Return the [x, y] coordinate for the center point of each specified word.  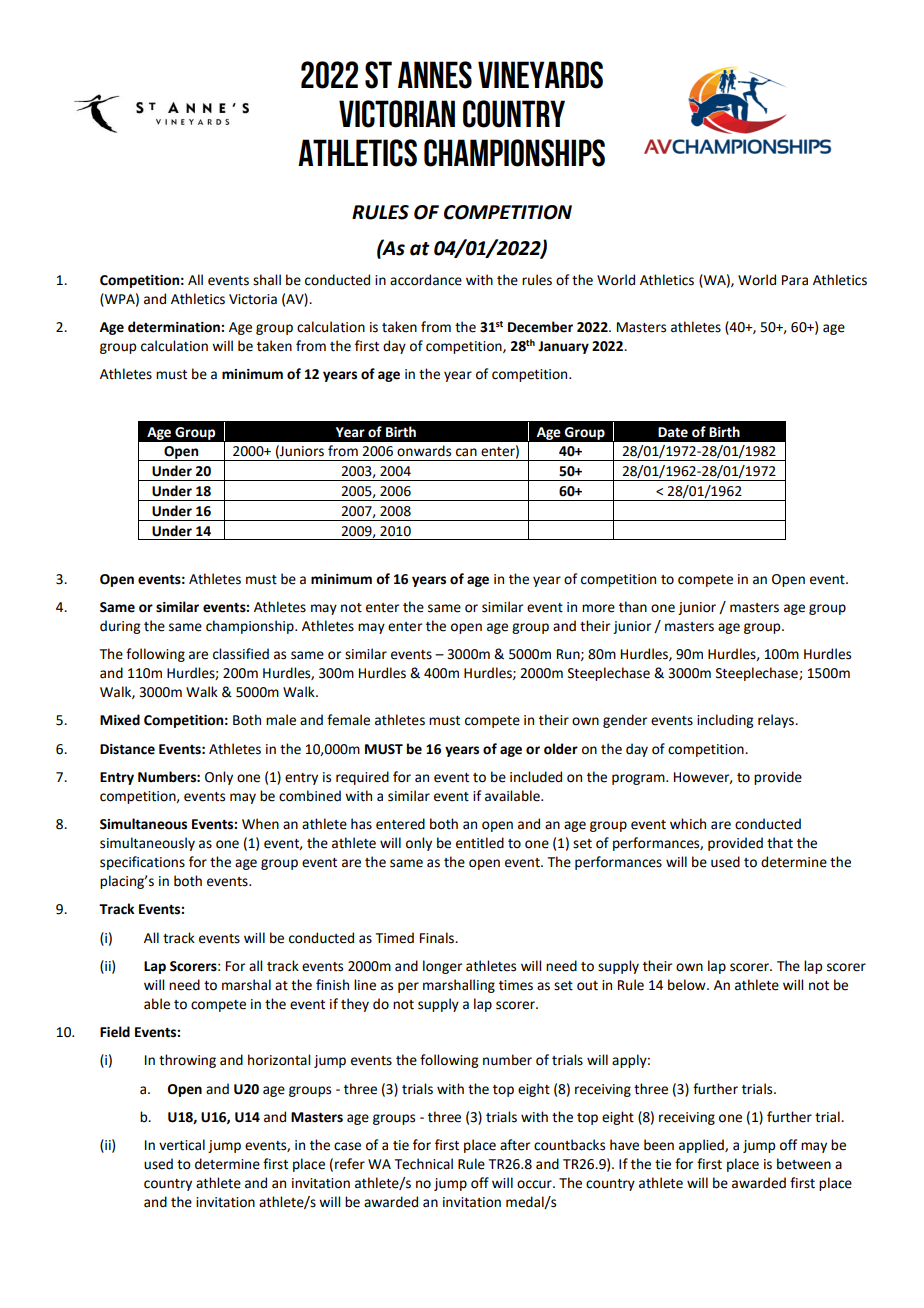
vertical [182, 1145]
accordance [426, 280]
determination [175, 327]
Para [795, 280]
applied [702, 1146]
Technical [424, 1164]
